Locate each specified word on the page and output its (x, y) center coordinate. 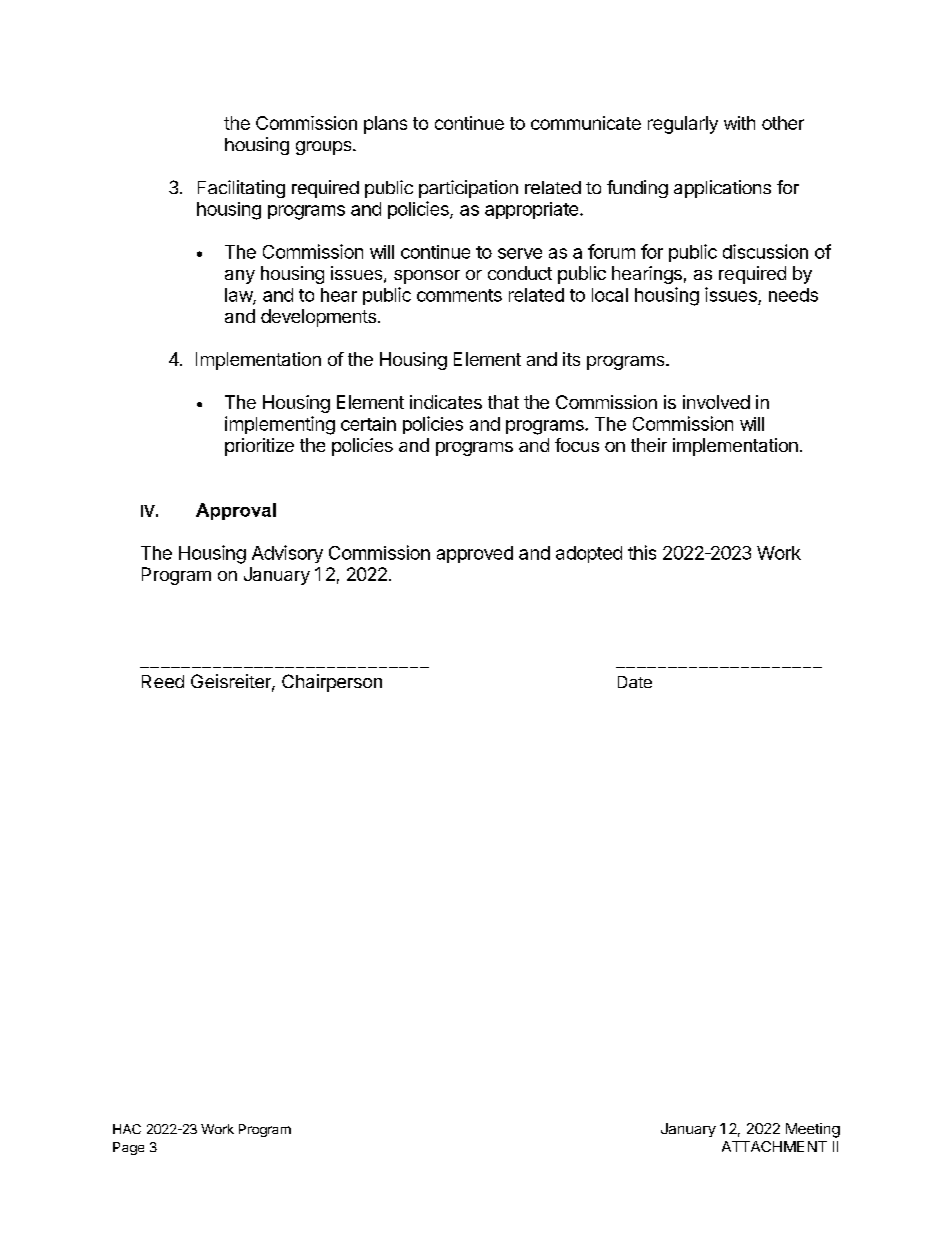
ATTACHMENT (774, 1146)
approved (475, 554)
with (739, 123)
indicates (446, 402)
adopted (589, 554)
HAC (127, 1129)
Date (635, 682)
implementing (280, 425)
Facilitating (241, 189)
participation (468, 189)
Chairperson (332, 683)
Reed (163, 681)
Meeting (813, 1130)
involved (716, 402)
